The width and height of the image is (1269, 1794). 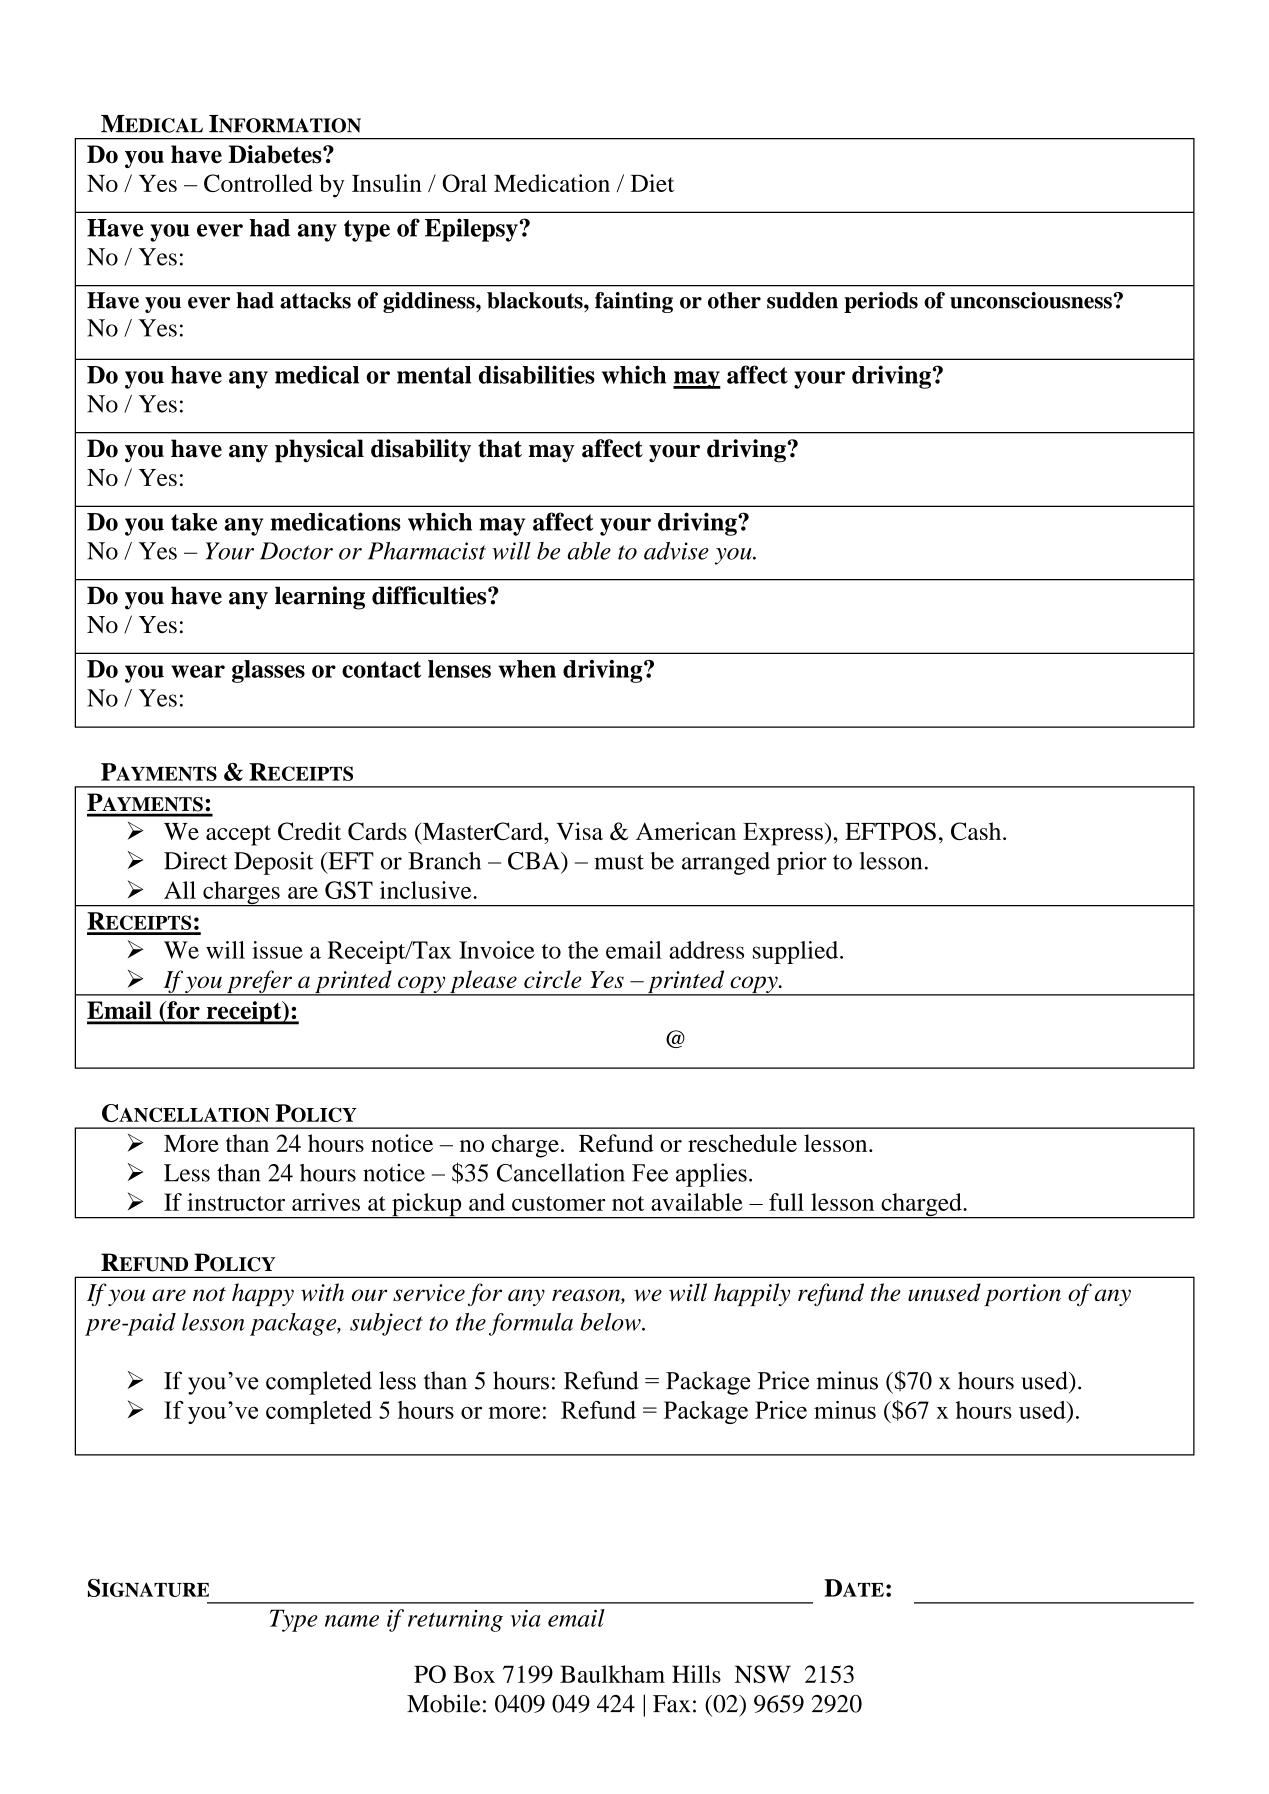 I want to click on Controlled, so click(x=258, y=183).
